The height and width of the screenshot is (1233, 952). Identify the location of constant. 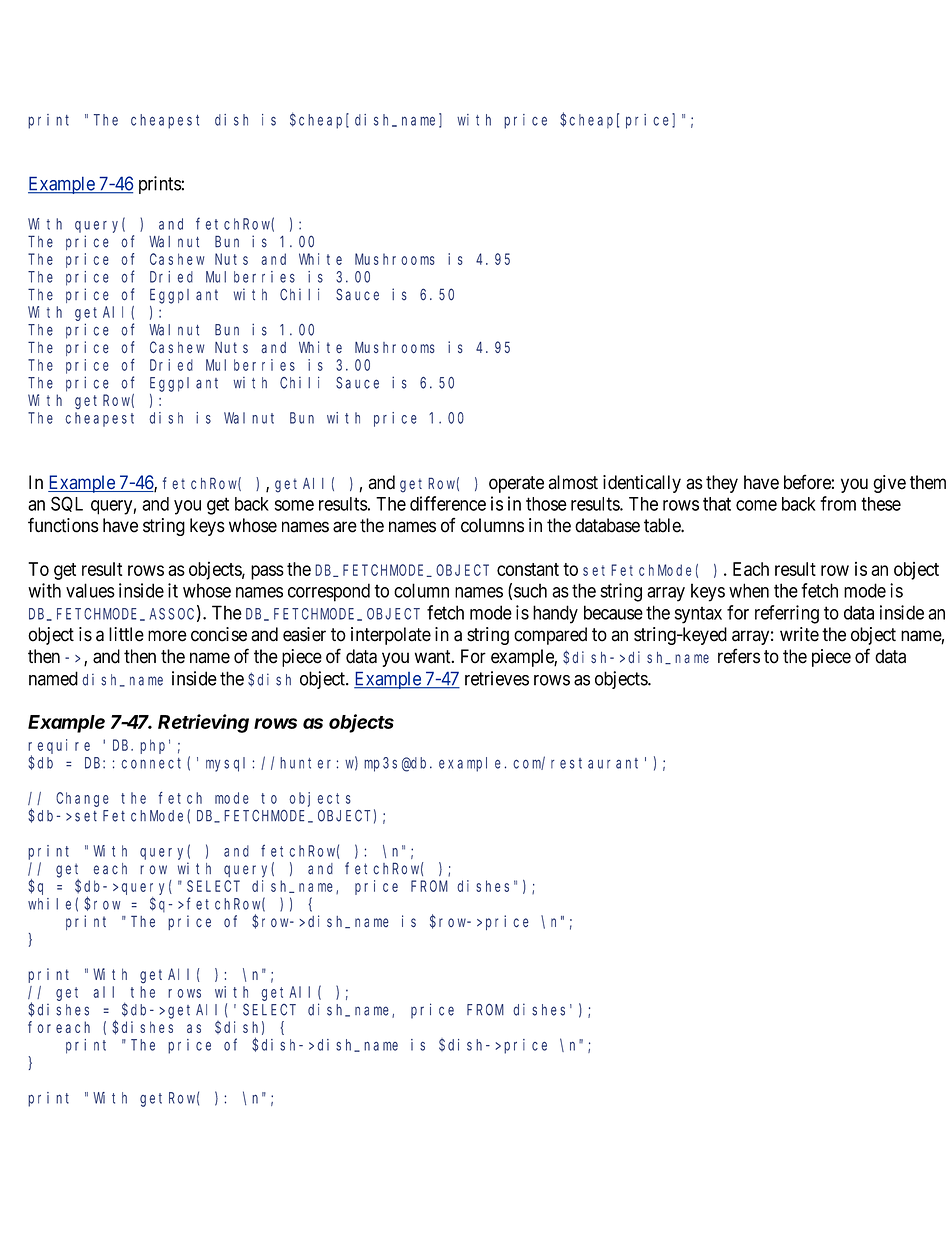
(528, 569).
